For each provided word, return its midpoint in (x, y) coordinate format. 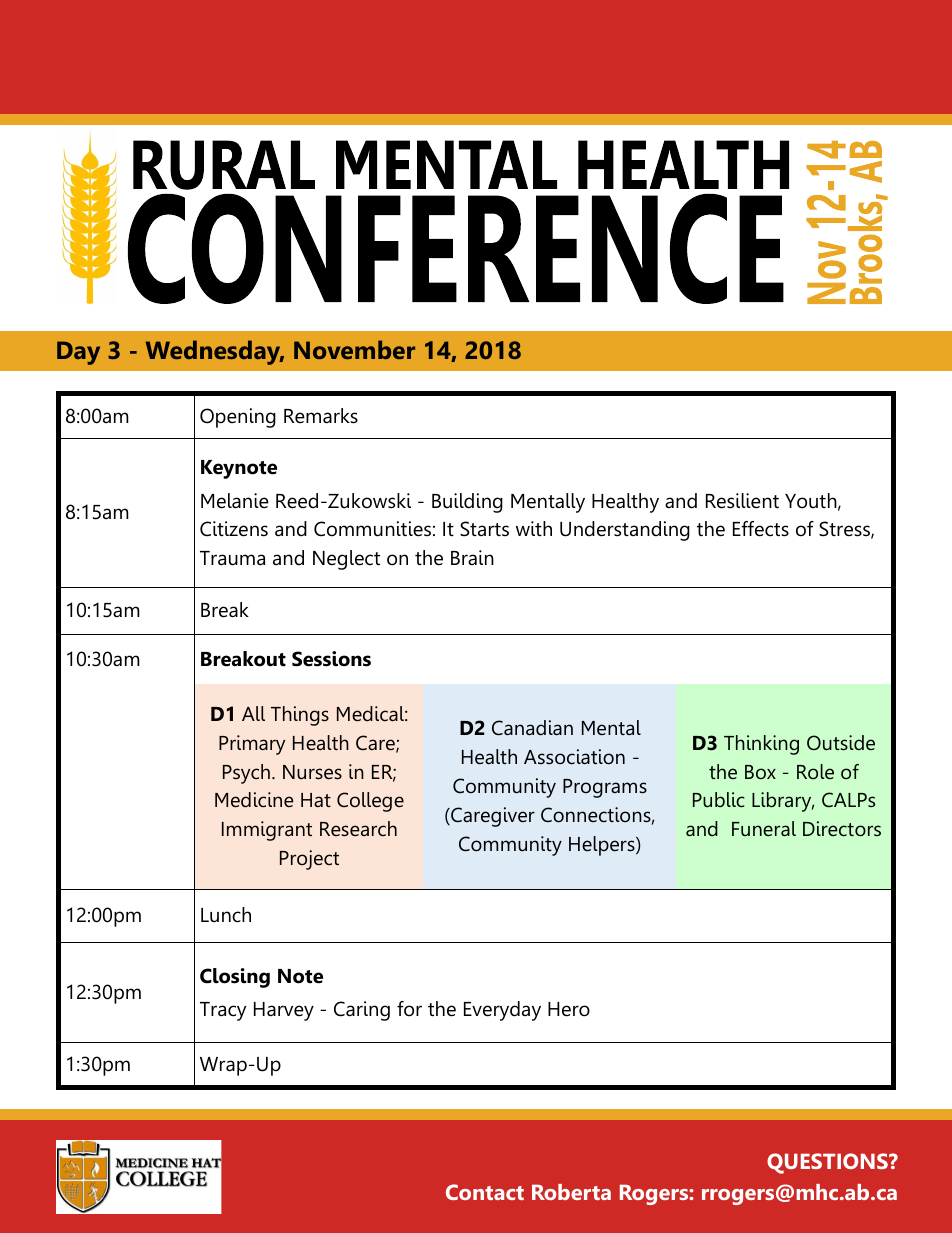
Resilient (742, 501)
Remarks (321, 416)
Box (760, 772)
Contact (485, 1192)
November (354, 349)
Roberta (571, 1192)
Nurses (312, 772)
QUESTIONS (828, 1163)
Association (574, 757)
